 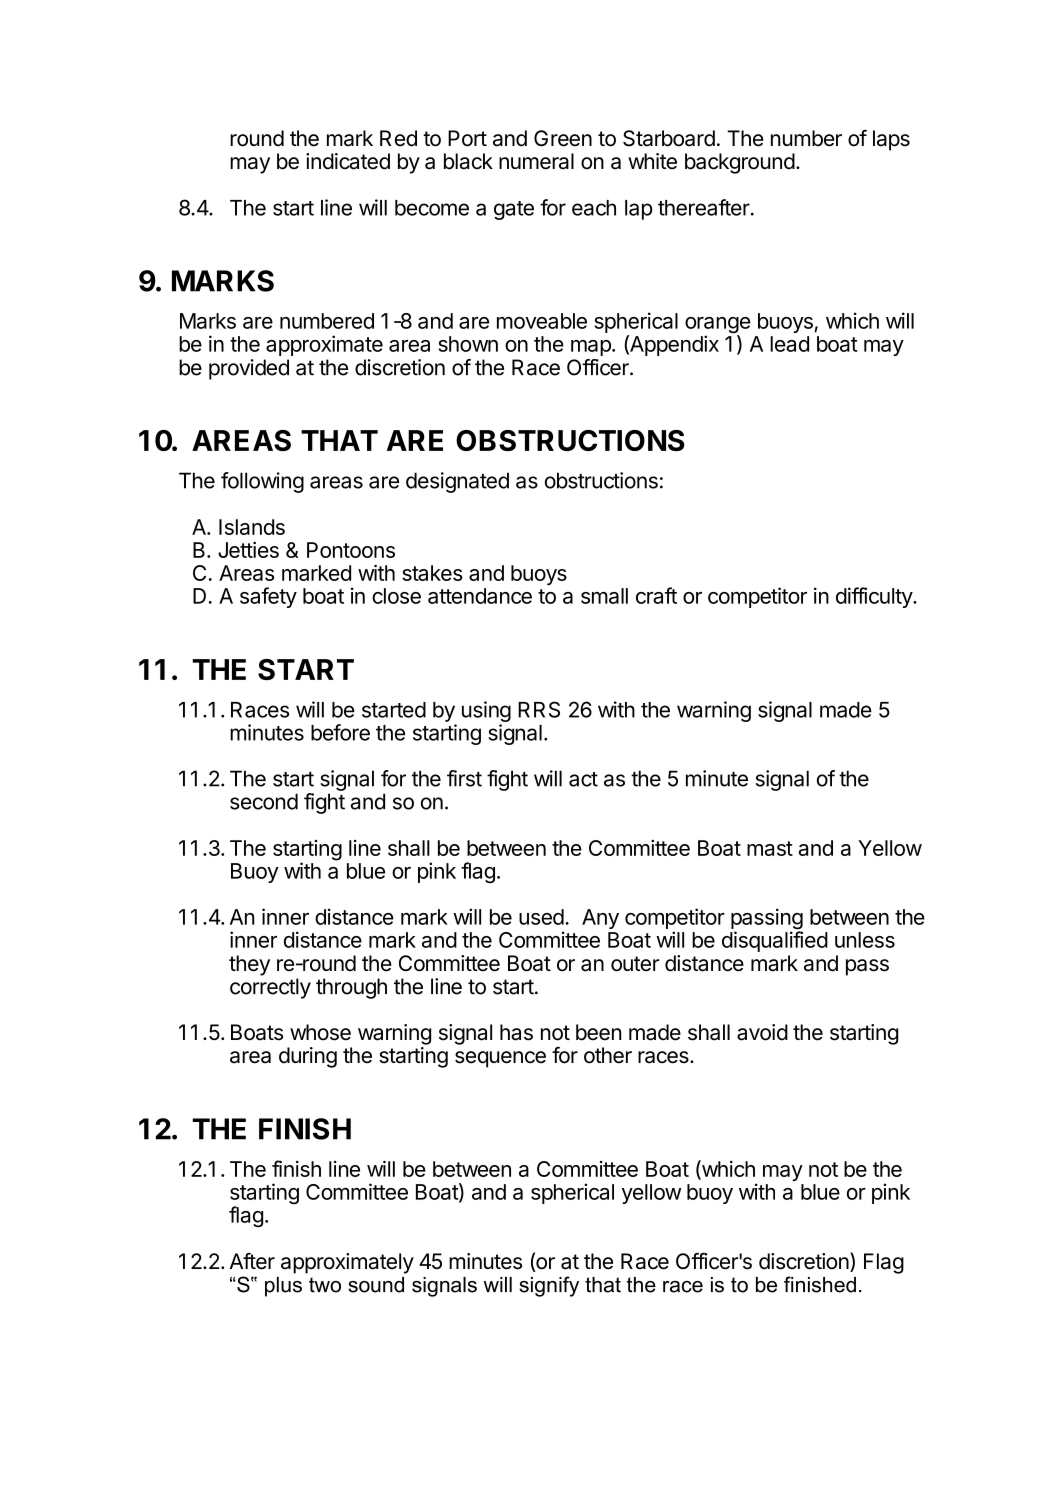 What do you see at coordinates (351, 550) in the document?
I see `Pontoons` at bounding box center [351, 550].
